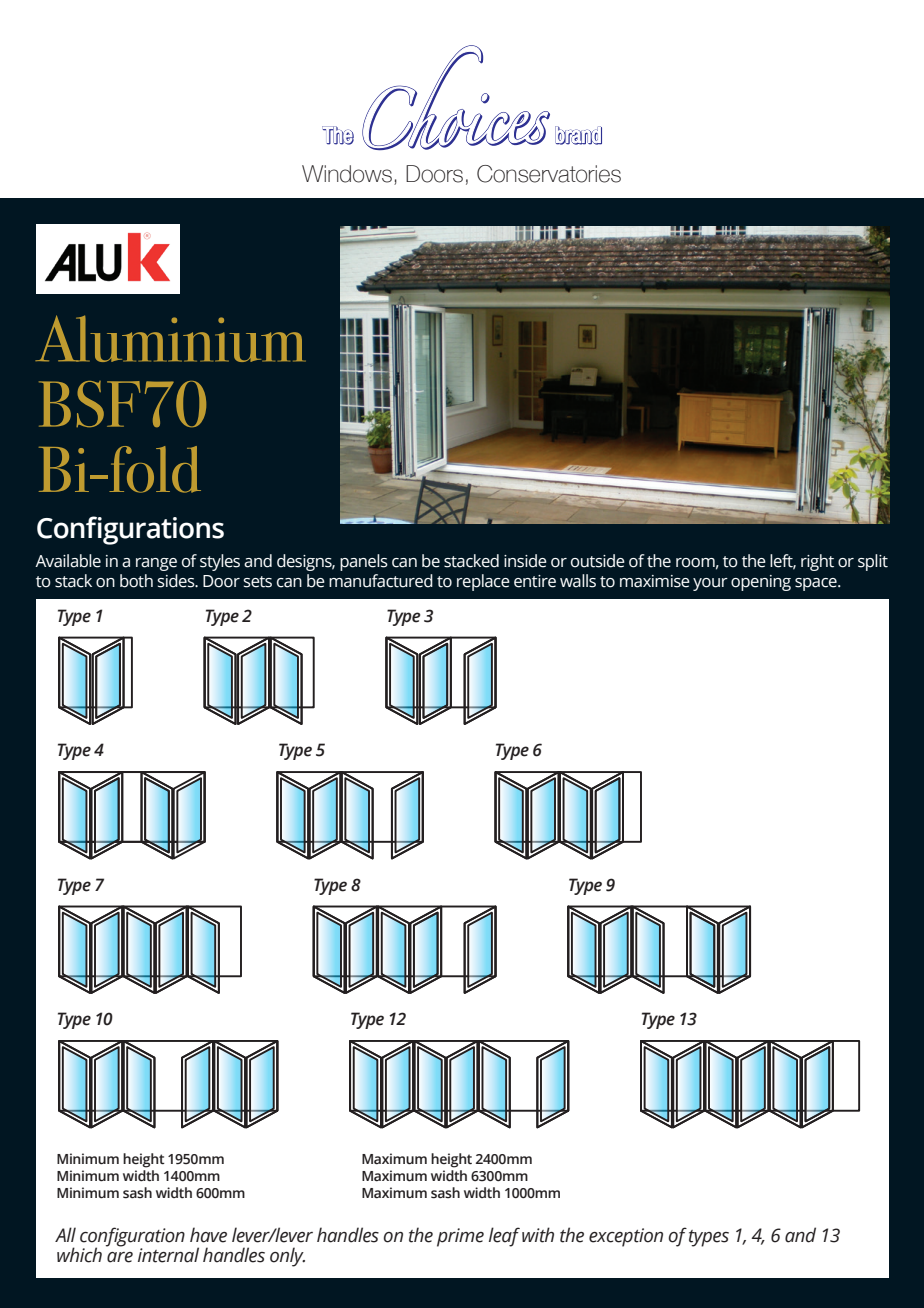  I want to click on Windows, so click(347, 174).
